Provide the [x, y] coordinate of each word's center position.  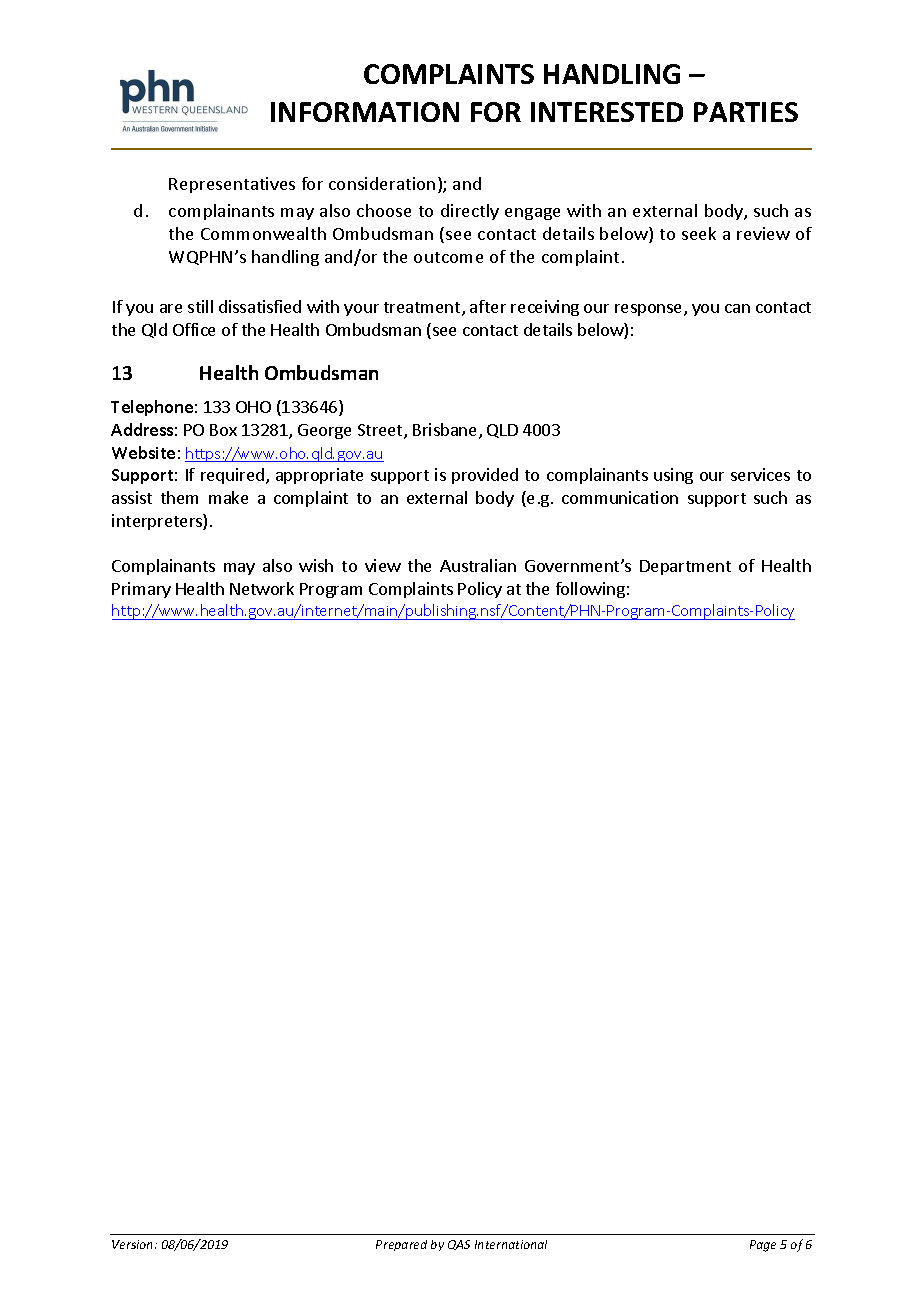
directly [470, 212]
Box [223, 430]
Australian [478, 565]
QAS [459, 1245]
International [511, 1244]
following [590, 590]
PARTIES [746, 112]
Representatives [232, 185]
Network [262, 588]
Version [134, 1244]
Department [685, 567]
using [673, 476]
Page [763, 1246]
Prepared [401, 1245]
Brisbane [446, 431]
